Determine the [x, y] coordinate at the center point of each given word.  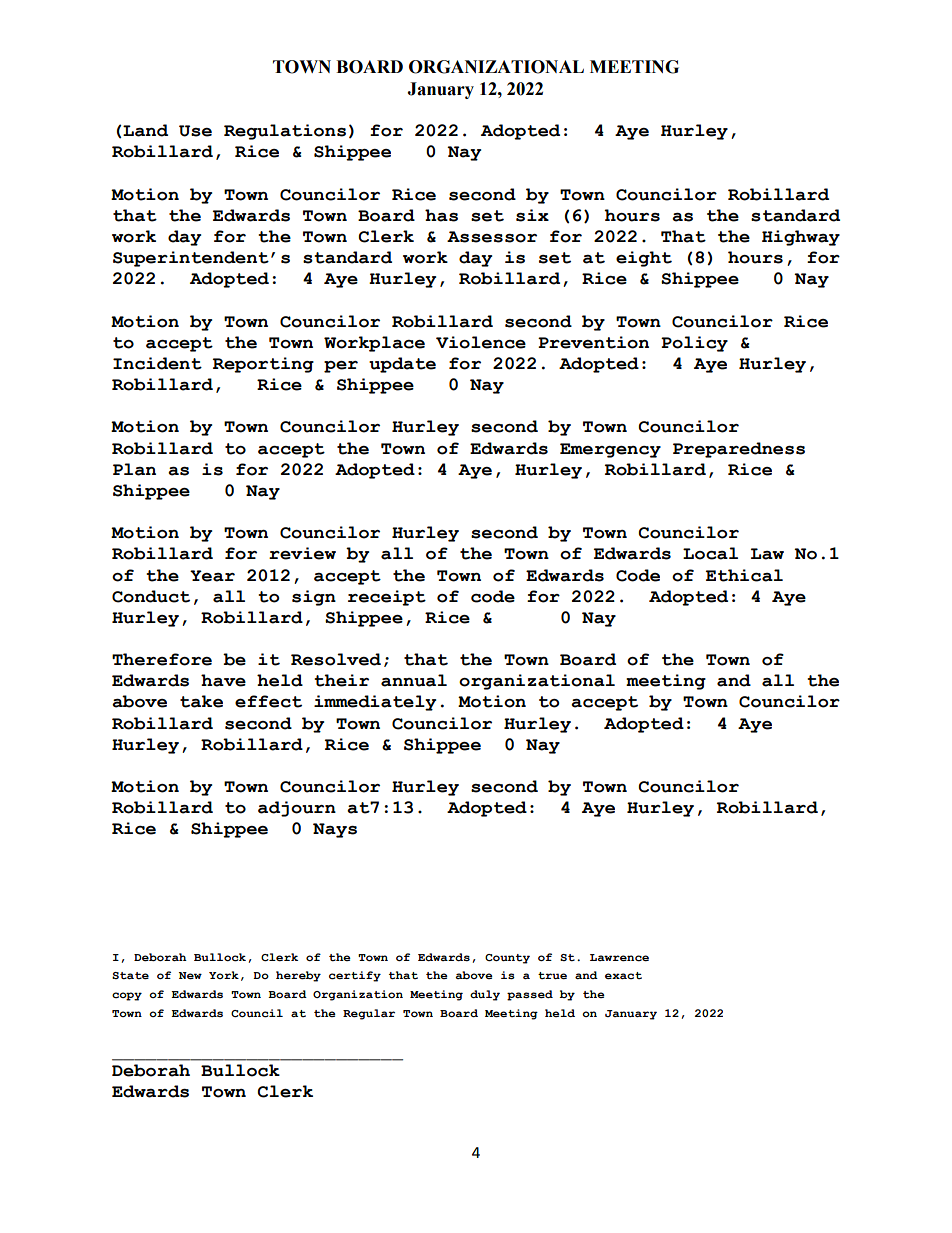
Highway [801, 238]
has [441, 215]
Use [195, 131]
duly [485, 995]
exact [623, 975]
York [224, 975]
